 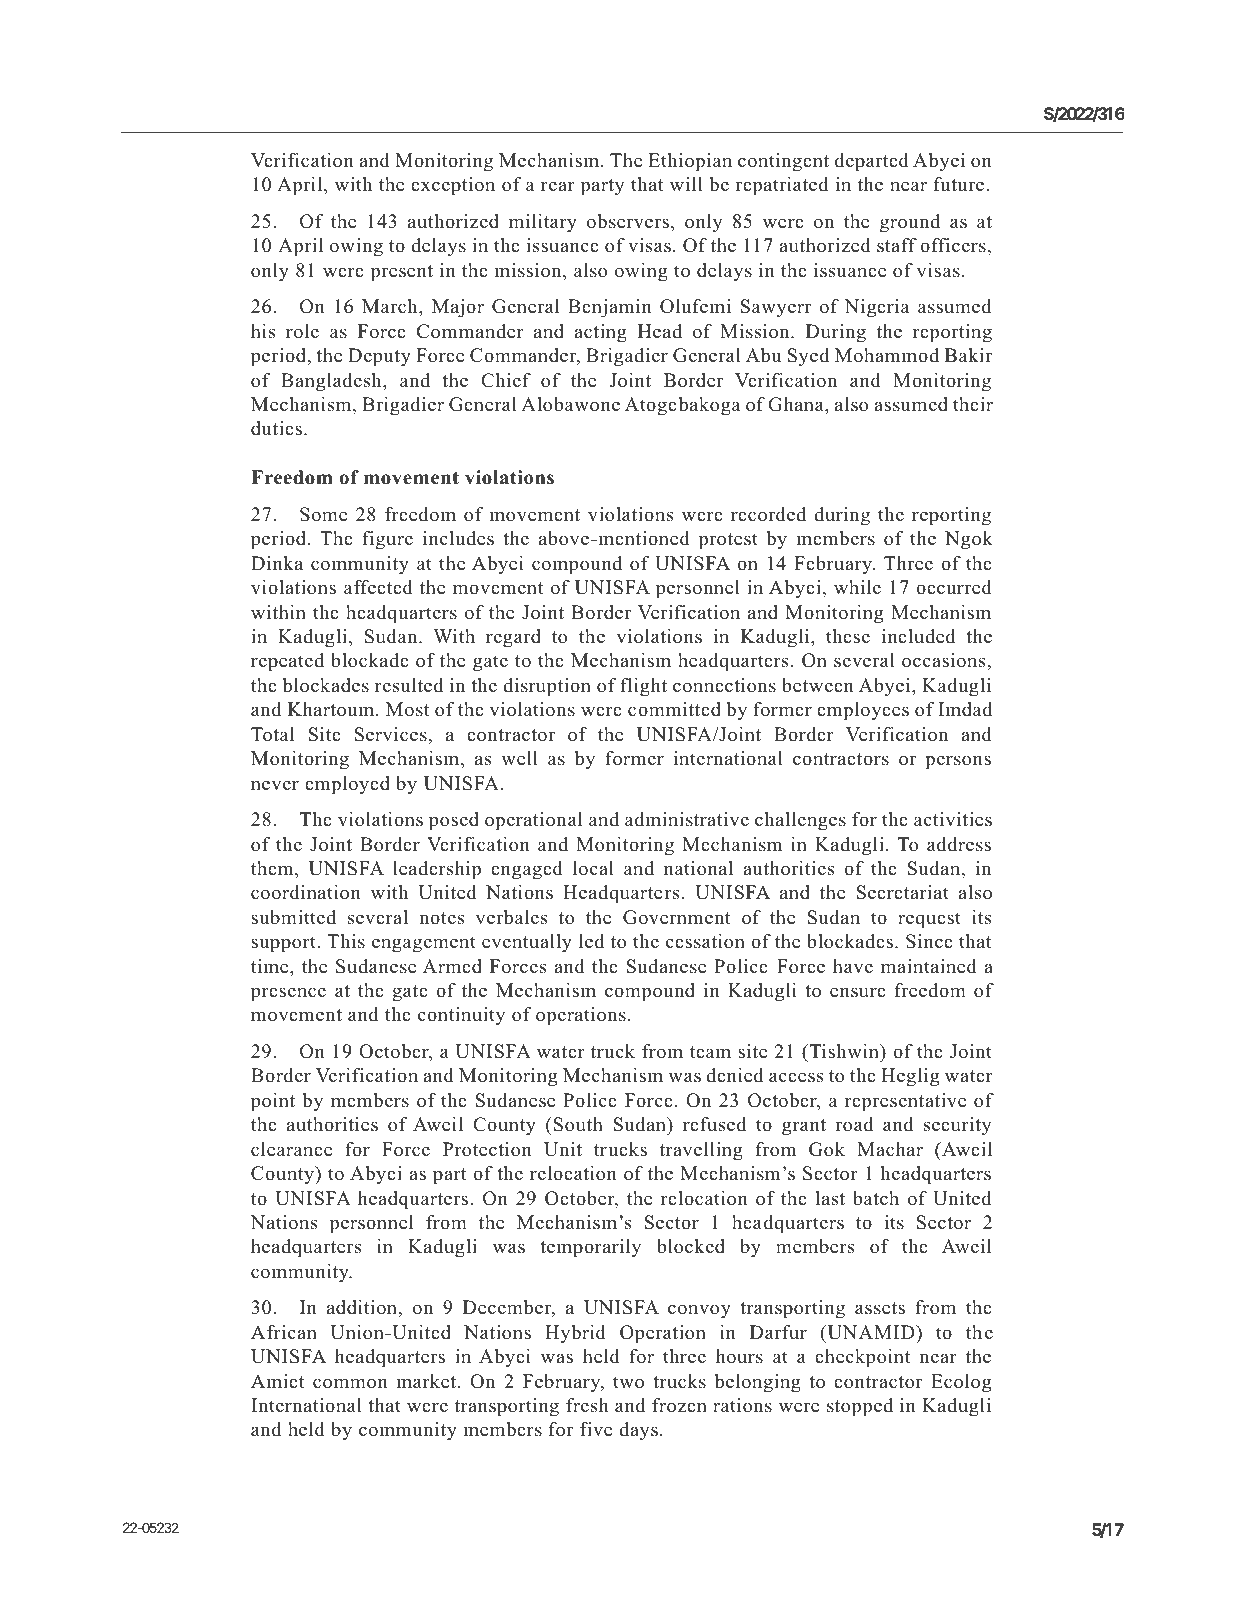 What do you see at coordinates (953, 819) in the page?
I see `activities` at bounding box center [953, 819].
